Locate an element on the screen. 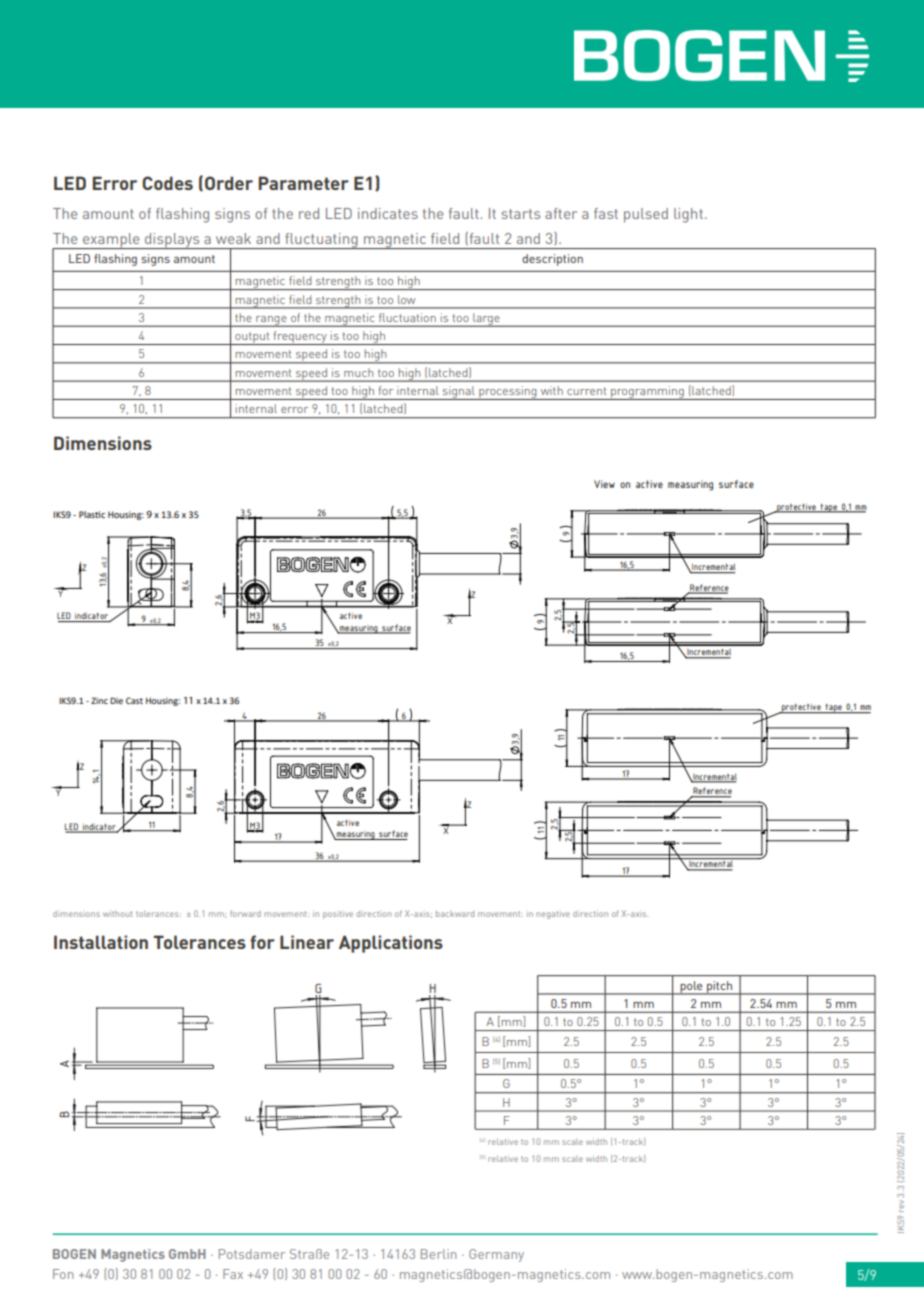 The image size is (924, 1308). Cast is located at coordinates (134, 700).
